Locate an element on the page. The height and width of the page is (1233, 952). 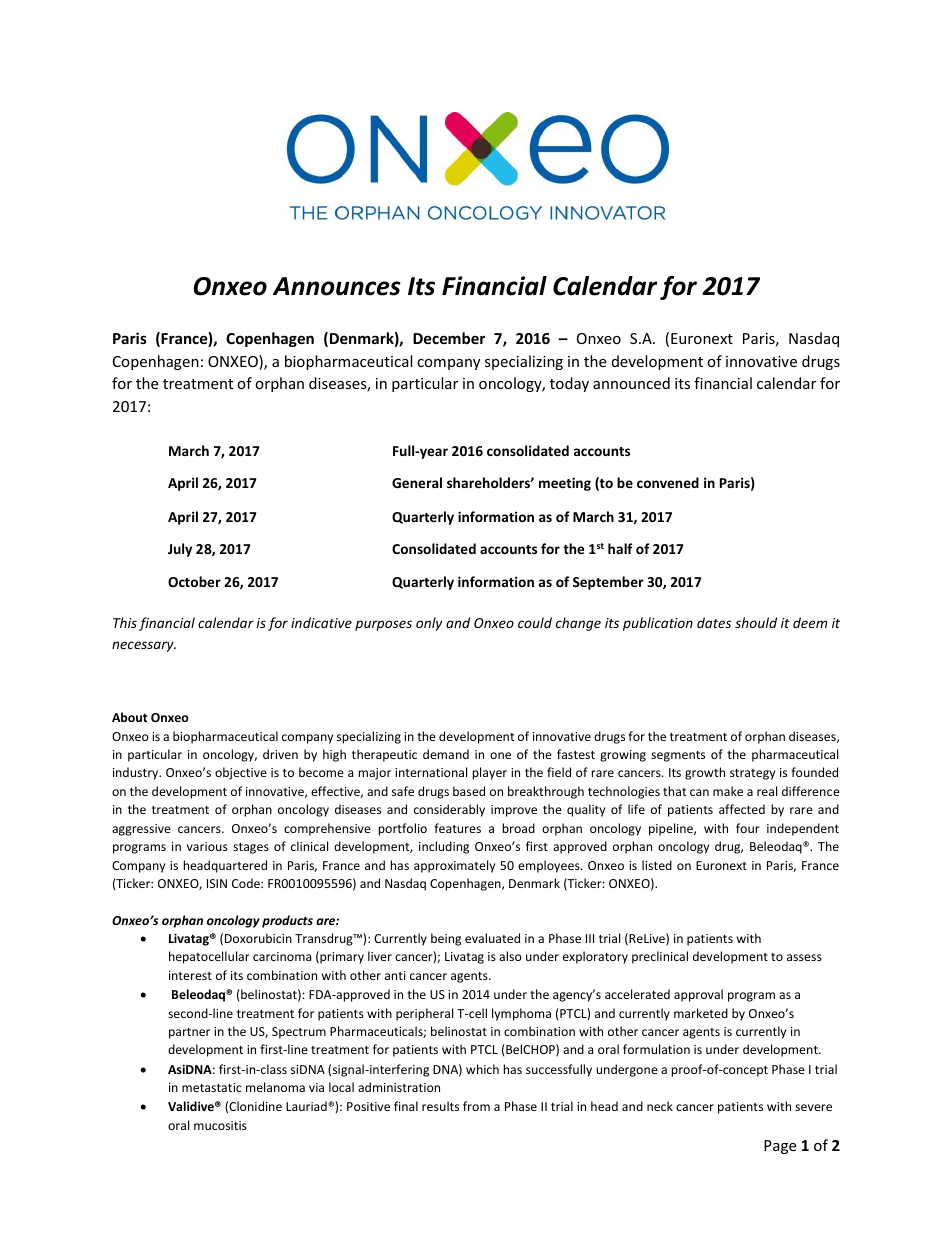
including is located at coordinates (444, 847).
